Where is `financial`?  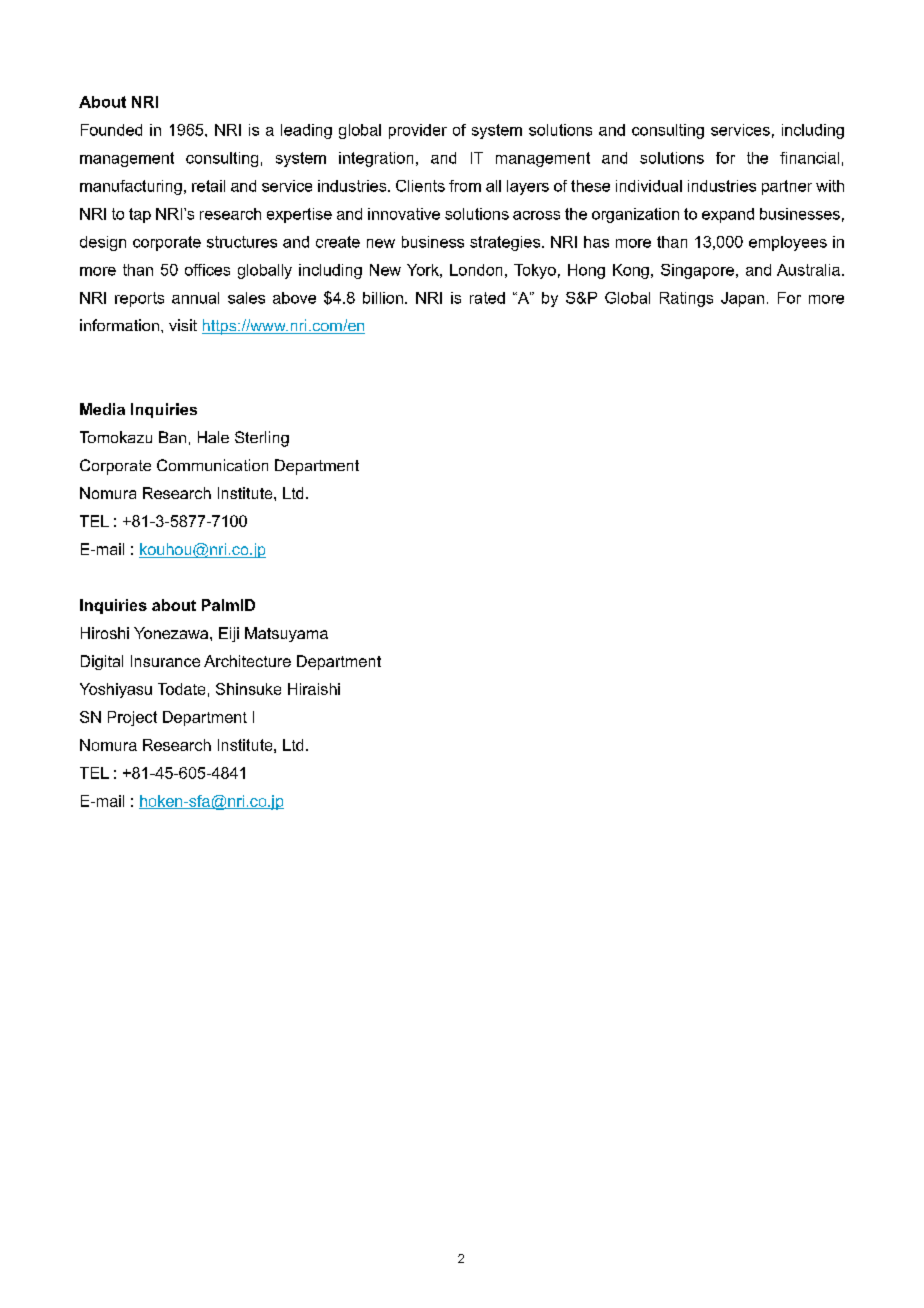 financial is located at coordinates (809, 158).
